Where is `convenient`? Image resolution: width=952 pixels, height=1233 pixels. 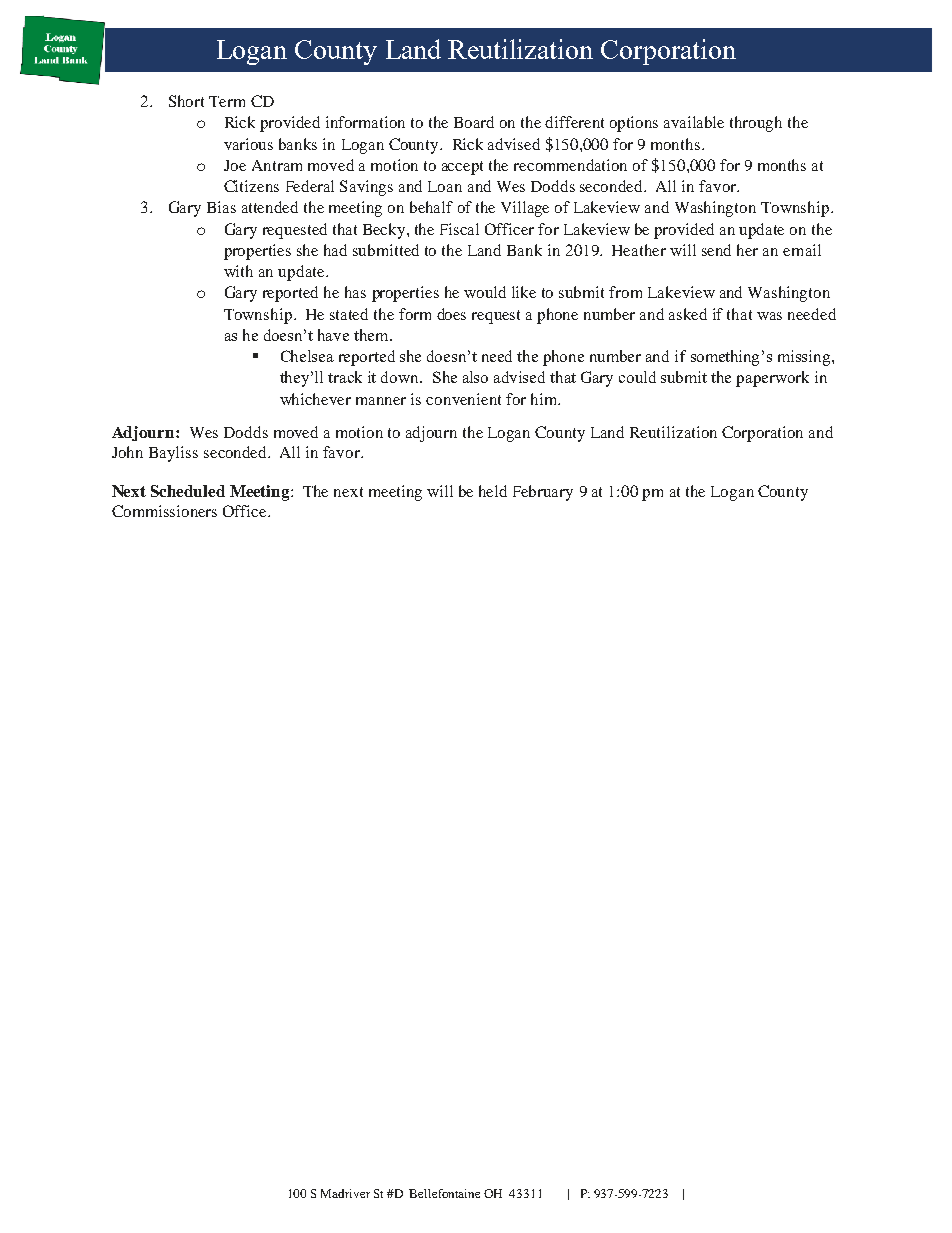
convenient is located at coordinates (463, 399).
